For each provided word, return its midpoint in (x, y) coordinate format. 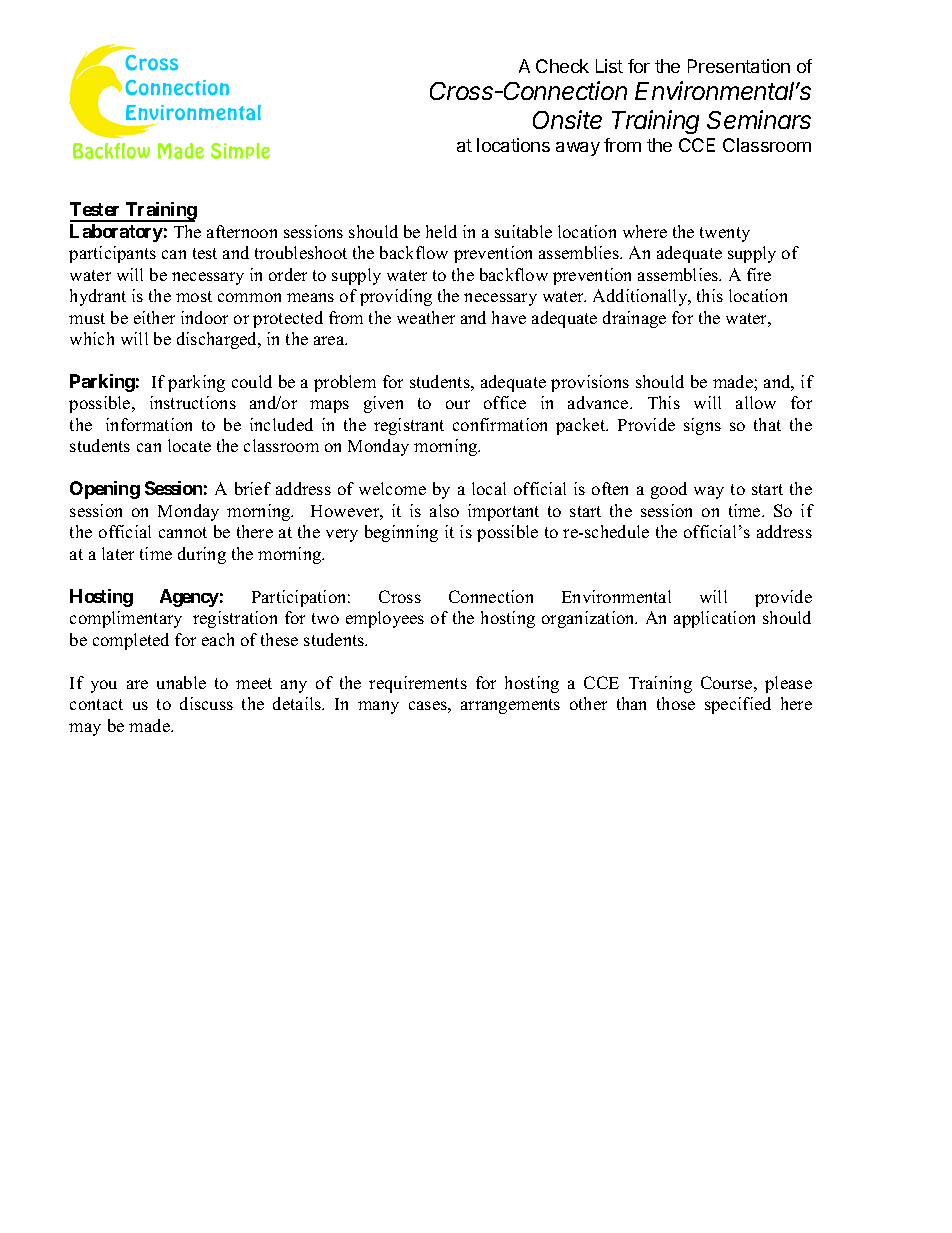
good (669, 490)
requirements (418, 684)
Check (562, 66)
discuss (206, 703)
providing (396, 297)
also (444, 510)
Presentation (739, 66)
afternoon (242, 231)
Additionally (641, 297)
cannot (183, 532)
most (194, 296)
